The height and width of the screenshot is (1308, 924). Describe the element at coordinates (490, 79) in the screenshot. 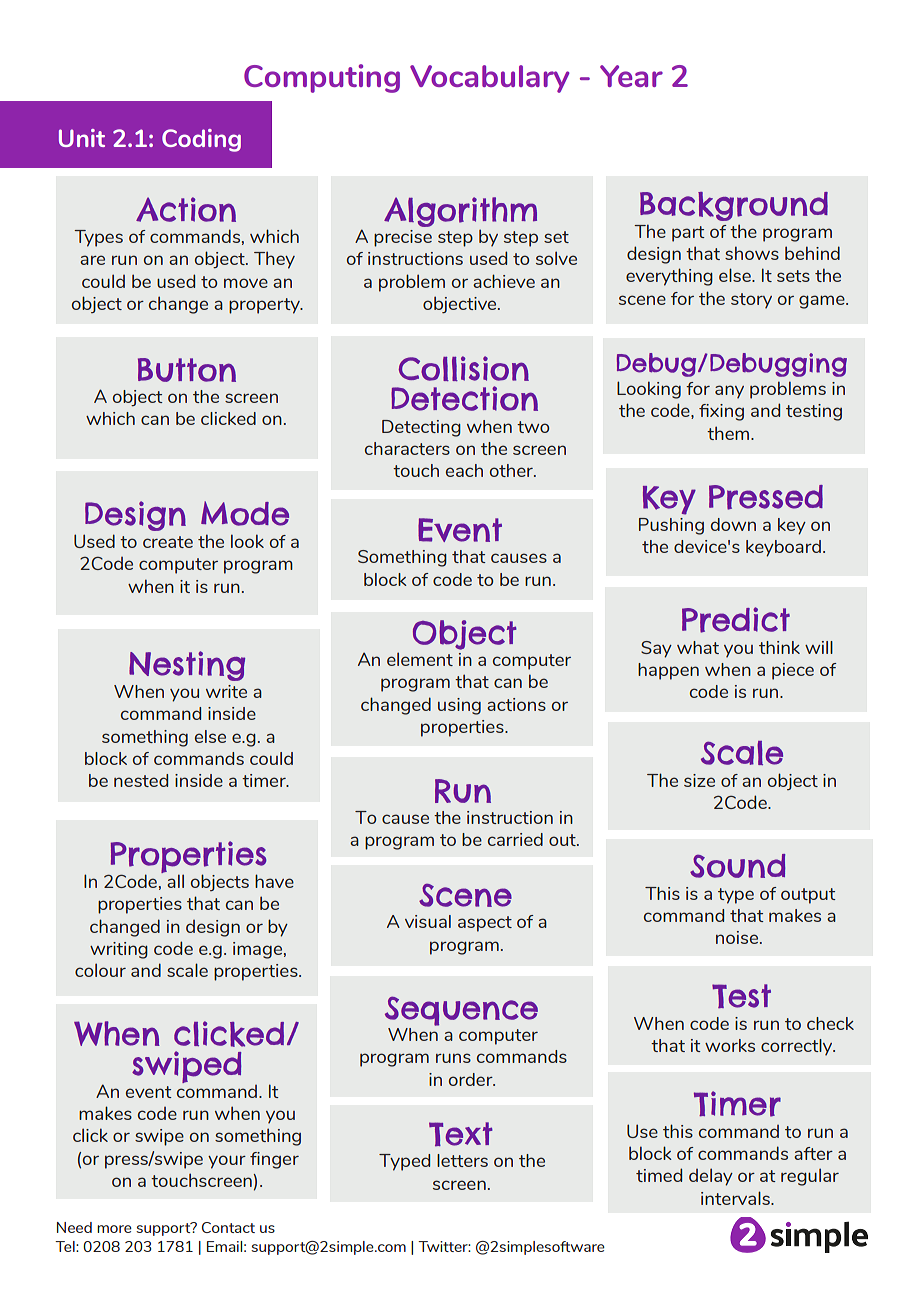

I see `Vocabulary` at that location.
